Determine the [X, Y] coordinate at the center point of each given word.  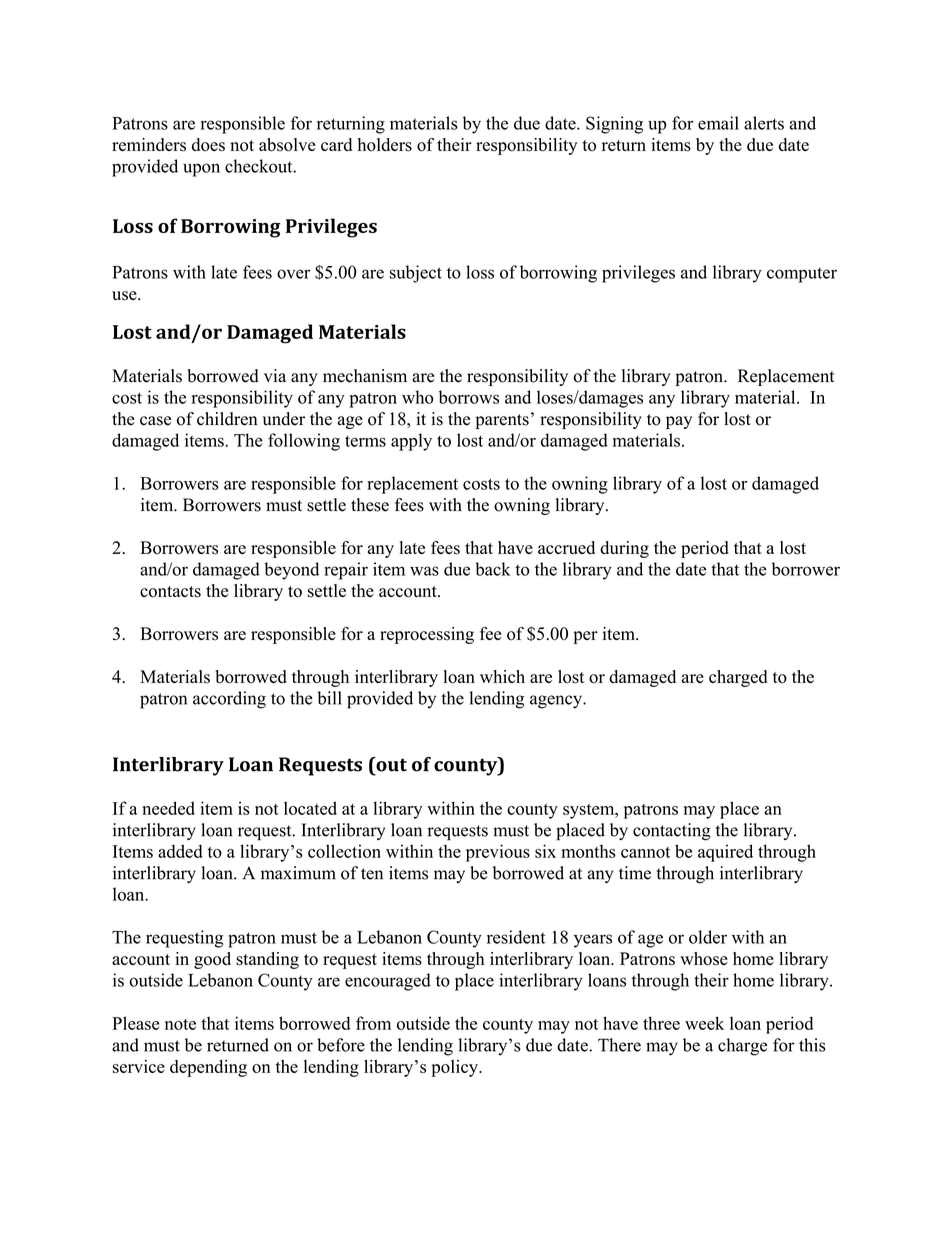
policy [455, 1068]
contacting [672, 832]
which [502, 676]
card [336, 144]
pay [679, 422]
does [208, 145]
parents [502, 421]
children [227, 419]
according [229, 700]
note [180, 1024]
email [718, 123]
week [704, 1023]
